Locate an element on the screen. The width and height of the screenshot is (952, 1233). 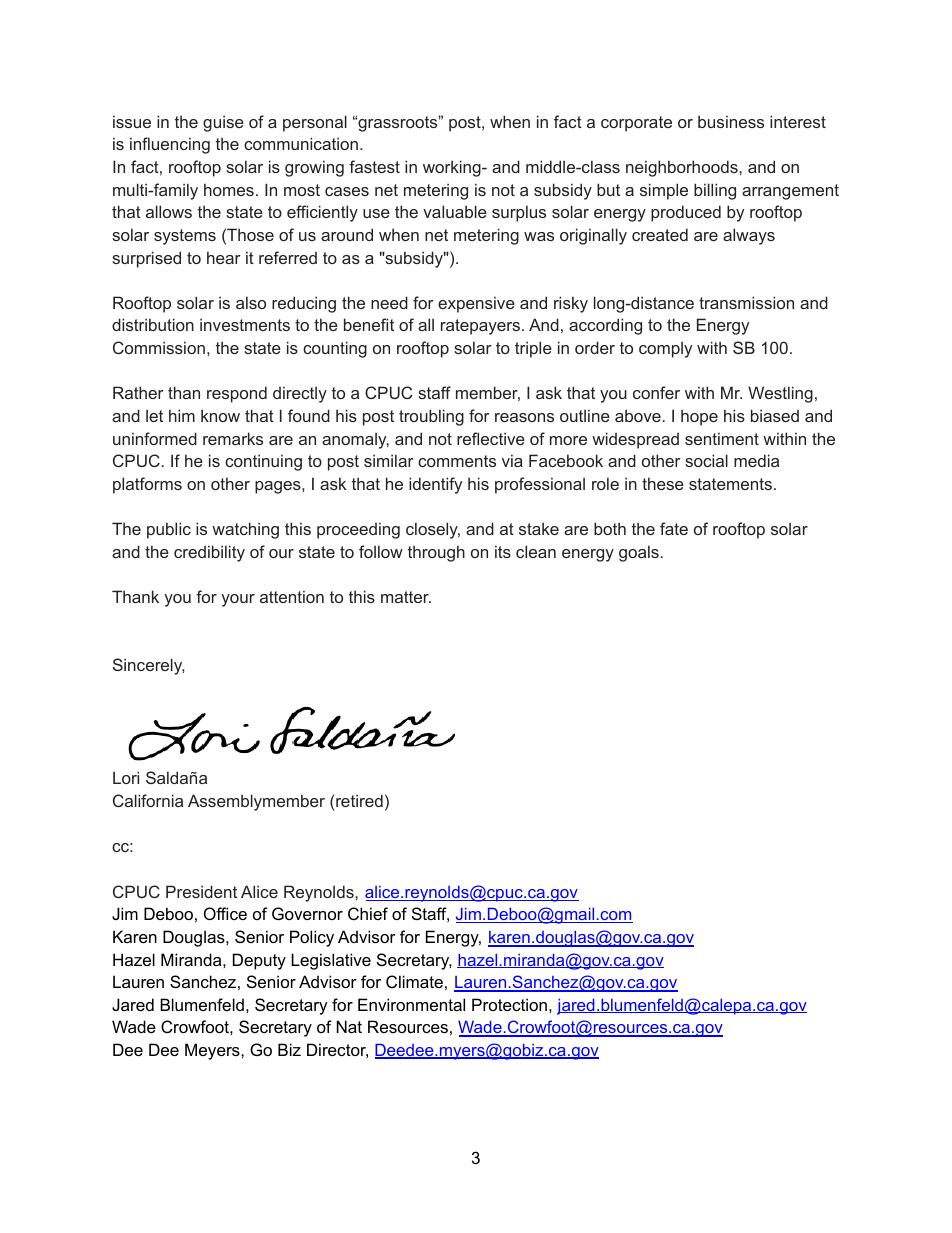
retired is located at coordinates (359, 800).
